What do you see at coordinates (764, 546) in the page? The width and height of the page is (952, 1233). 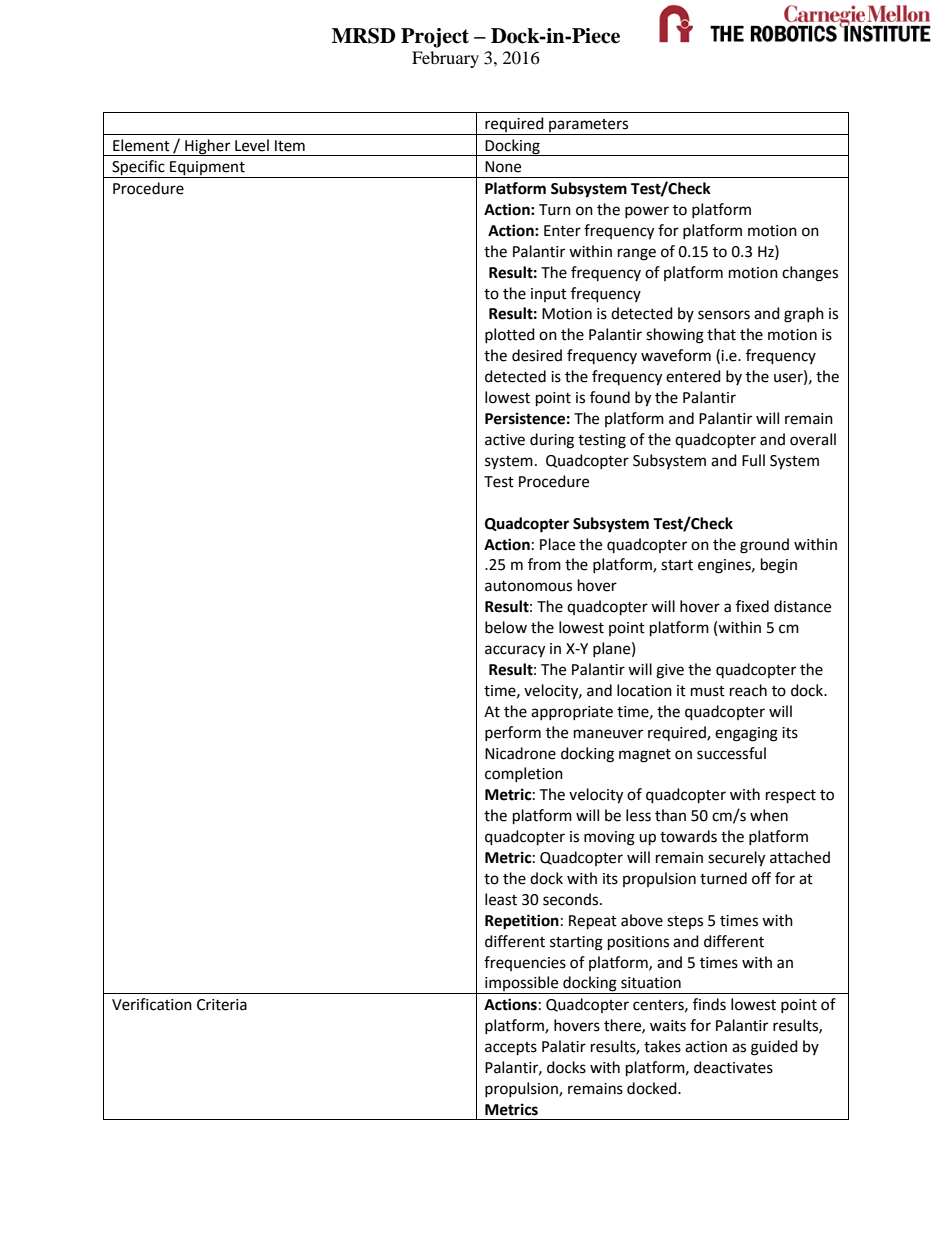 I see `ground` at bounding box center [764, 546].
